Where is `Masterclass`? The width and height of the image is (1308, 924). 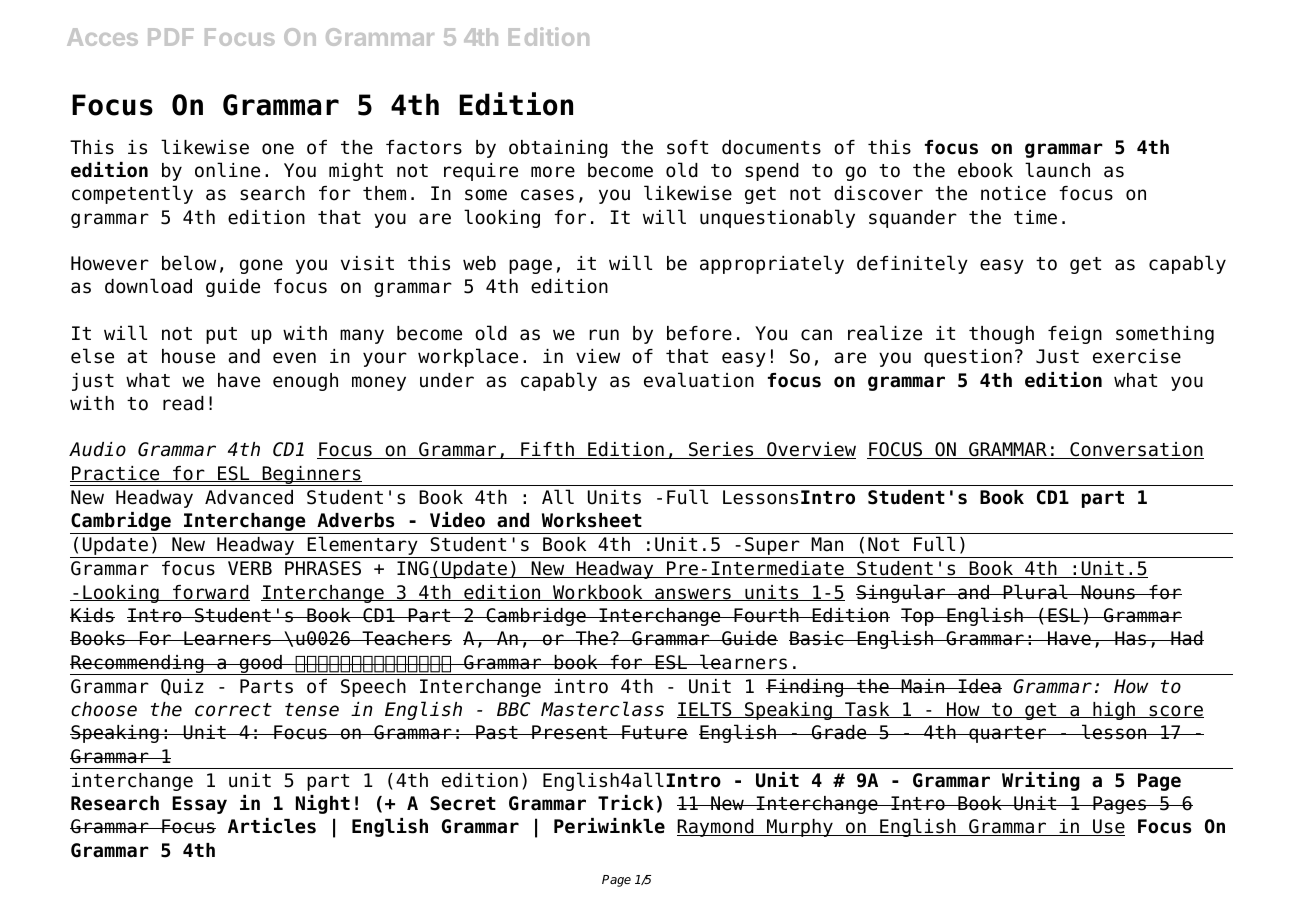 Masterclass is located at coordinates (602, 709).
